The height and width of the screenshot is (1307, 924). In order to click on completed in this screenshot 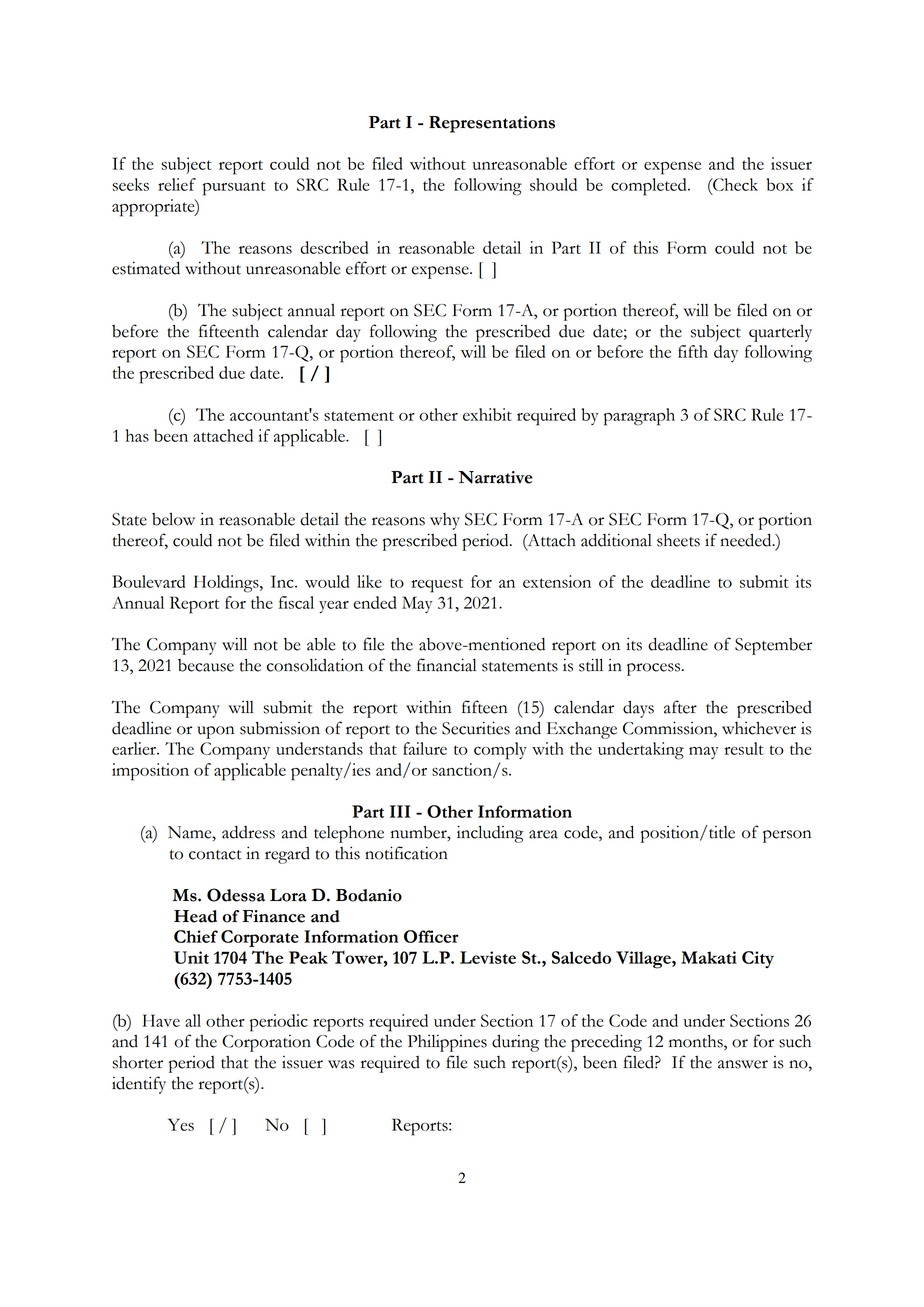, I will do `click(650, 187)`.
